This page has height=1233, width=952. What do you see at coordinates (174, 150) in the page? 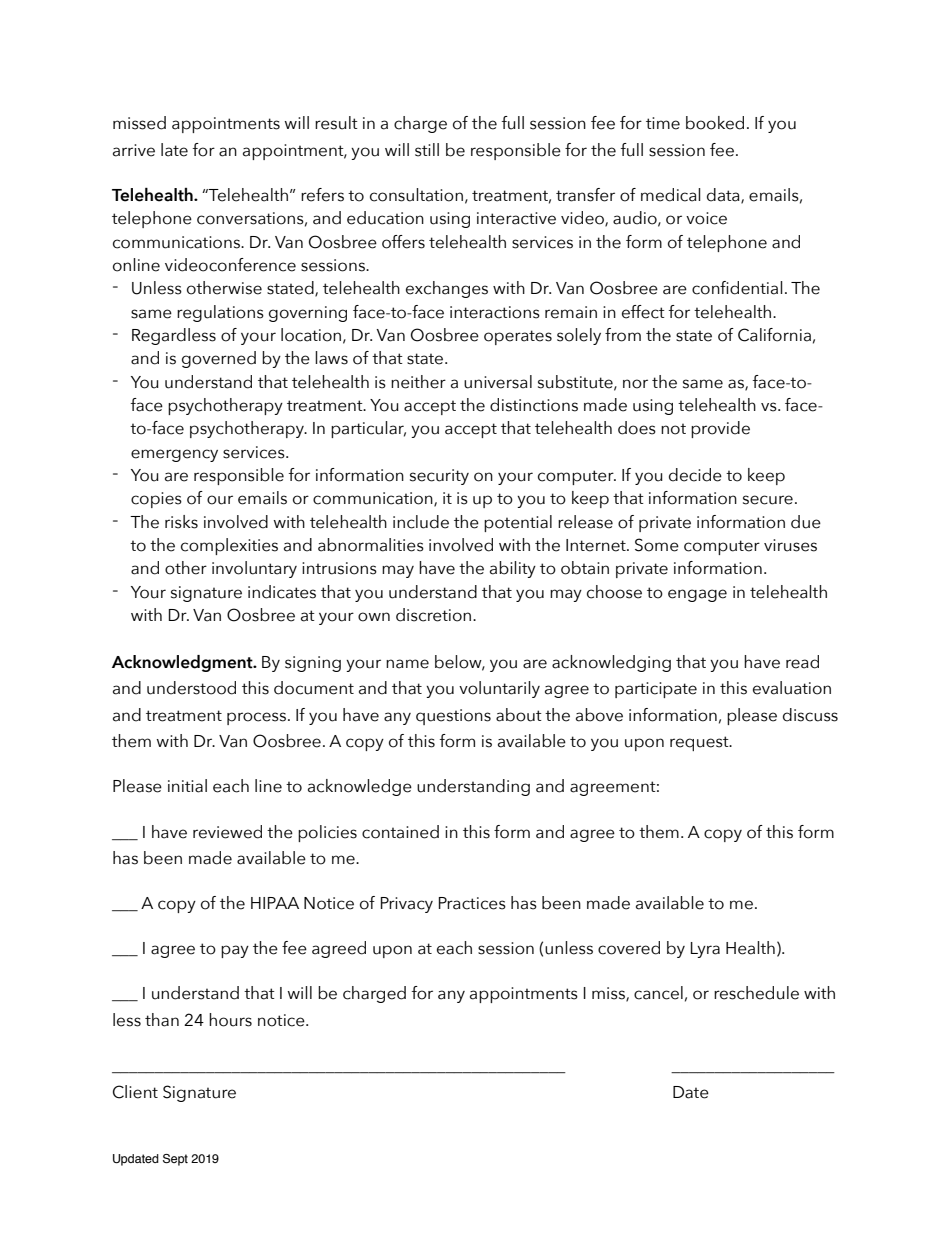
I see `late` at bounding box center [174, 150].
